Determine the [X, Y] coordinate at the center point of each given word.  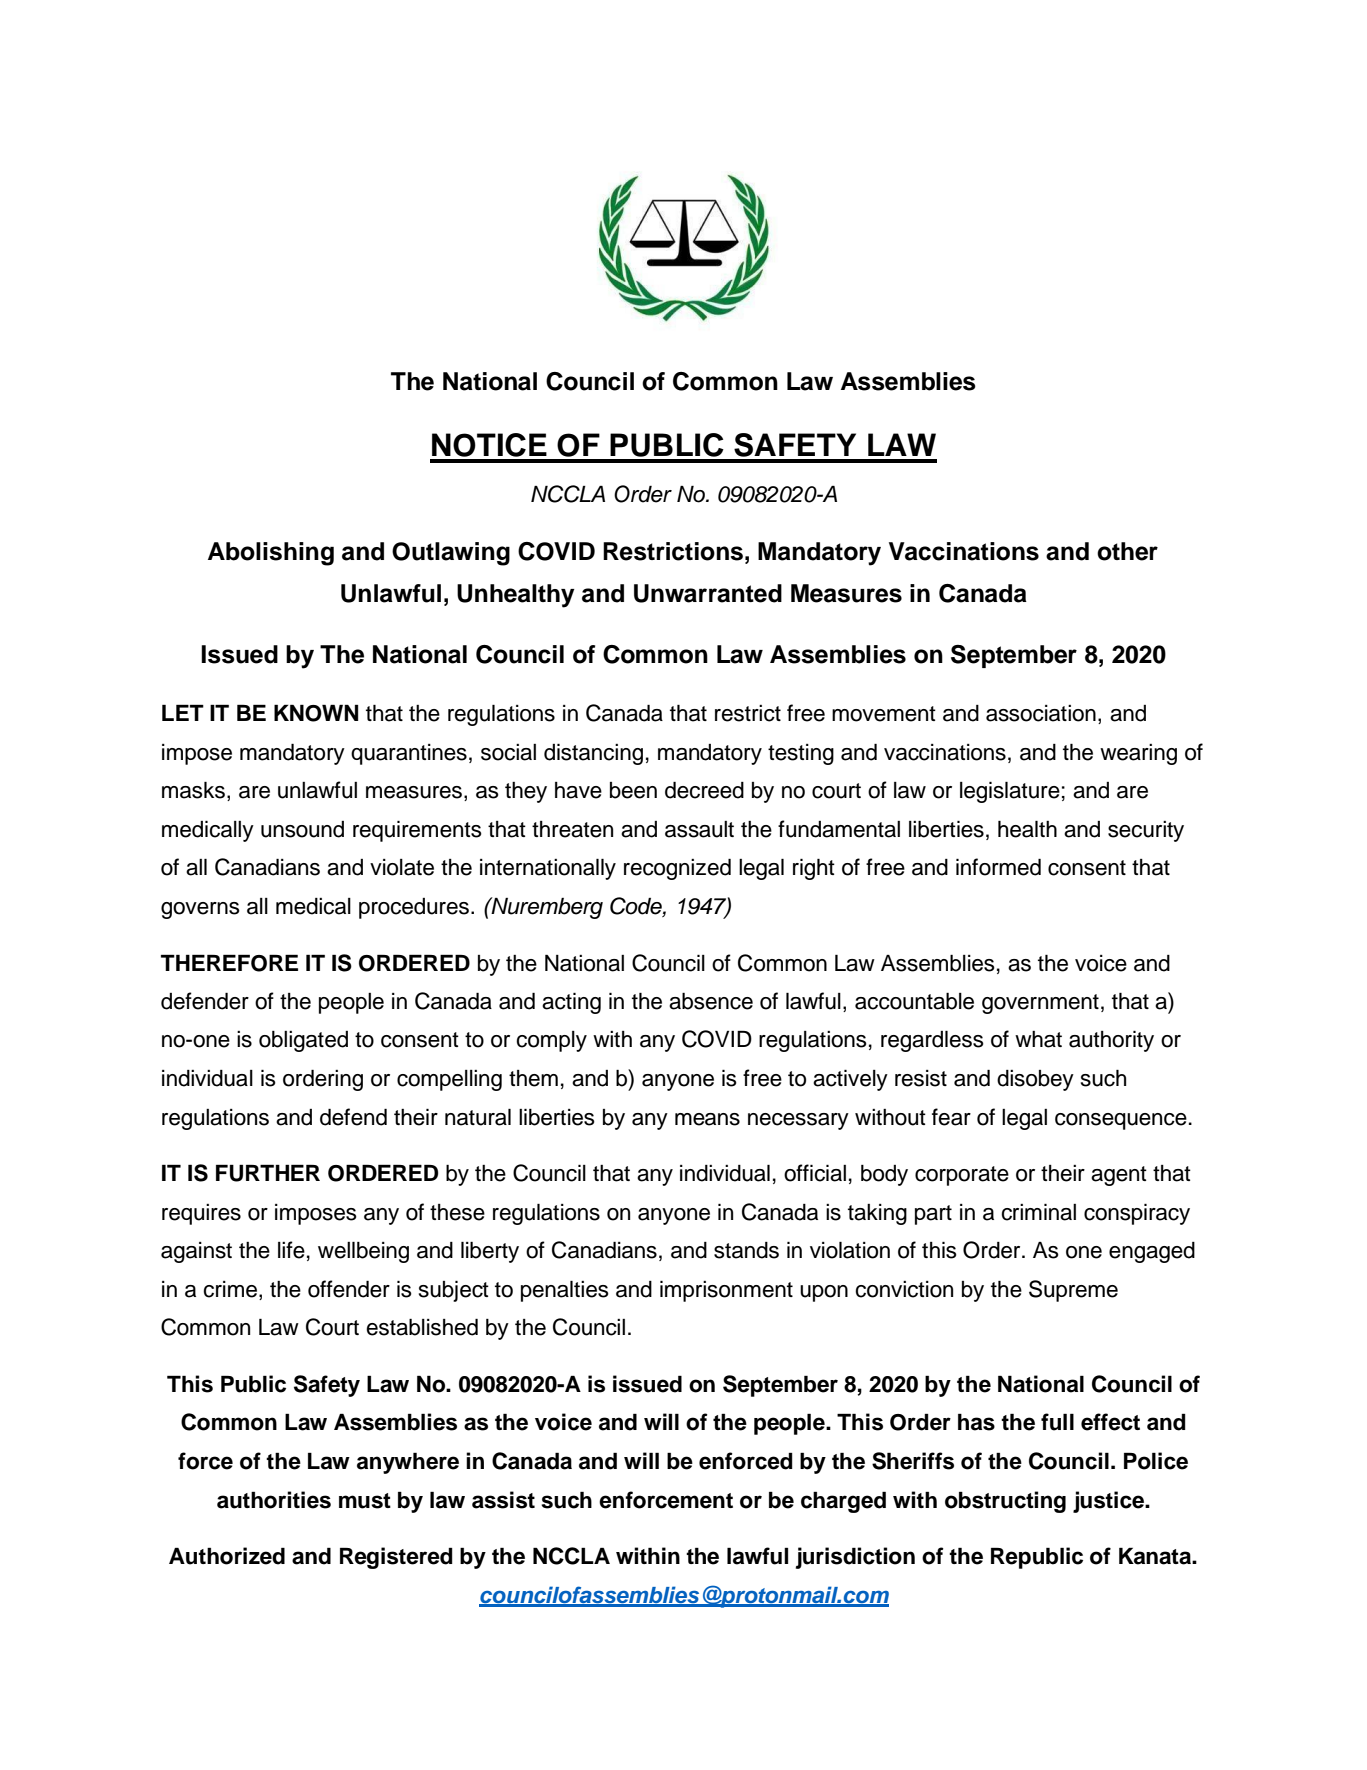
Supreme [1073, 1291]
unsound [302, 829]
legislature [1010, 792]
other [1127, 551]
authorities [274, 1500]
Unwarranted [708, 593]
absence [711, 1001]
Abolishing [271, 554]
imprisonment [726, 1291]
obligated [303, 1041]
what [1038, 1039]
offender [349, 1289]
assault [699, 829]
